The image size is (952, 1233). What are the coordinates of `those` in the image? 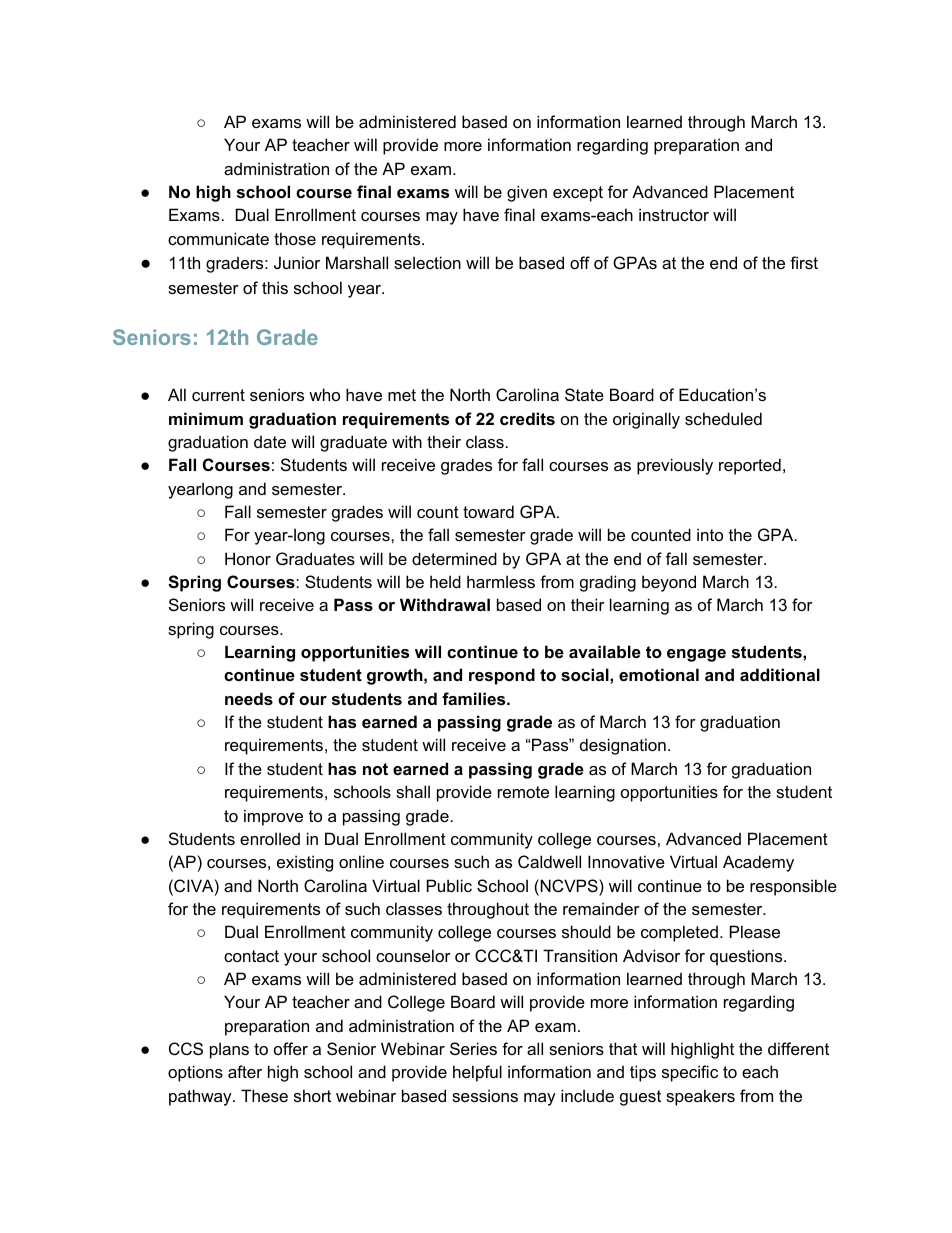 It's located at (295, 238).
